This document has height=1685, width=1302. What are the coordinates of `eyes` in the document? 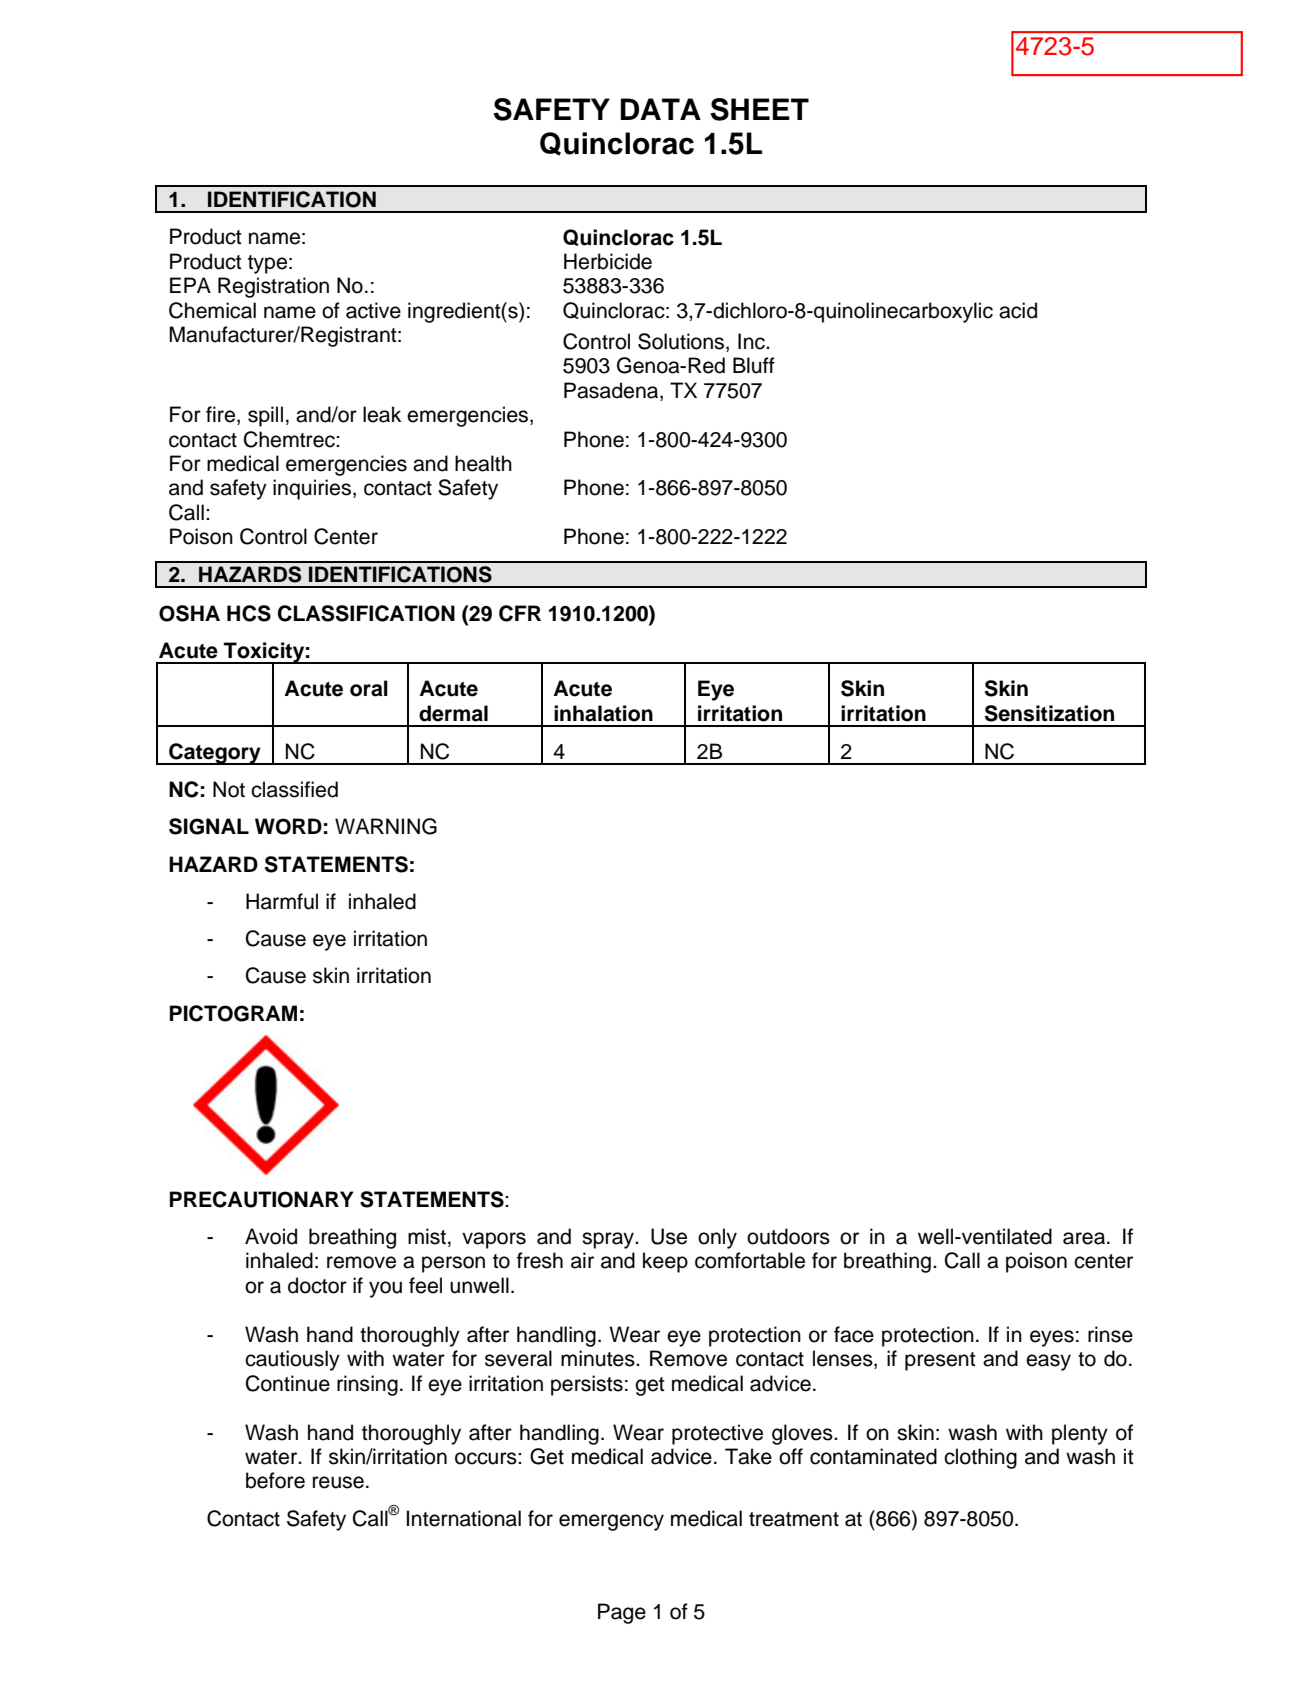 It's located at (1052, 1338).
